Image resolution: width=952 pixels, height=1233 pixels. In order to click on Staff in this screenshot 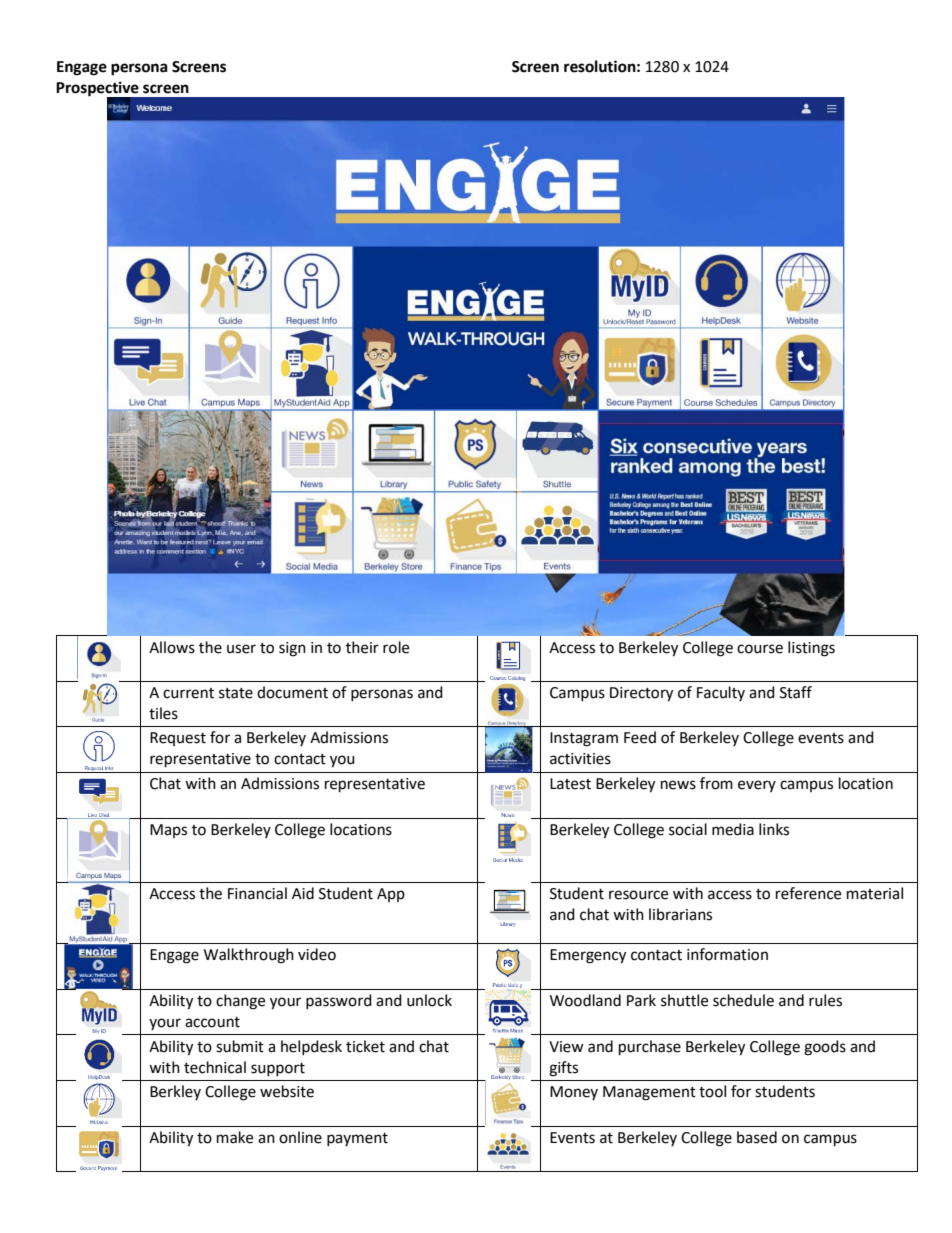, I will do `click(796, 692)`.
